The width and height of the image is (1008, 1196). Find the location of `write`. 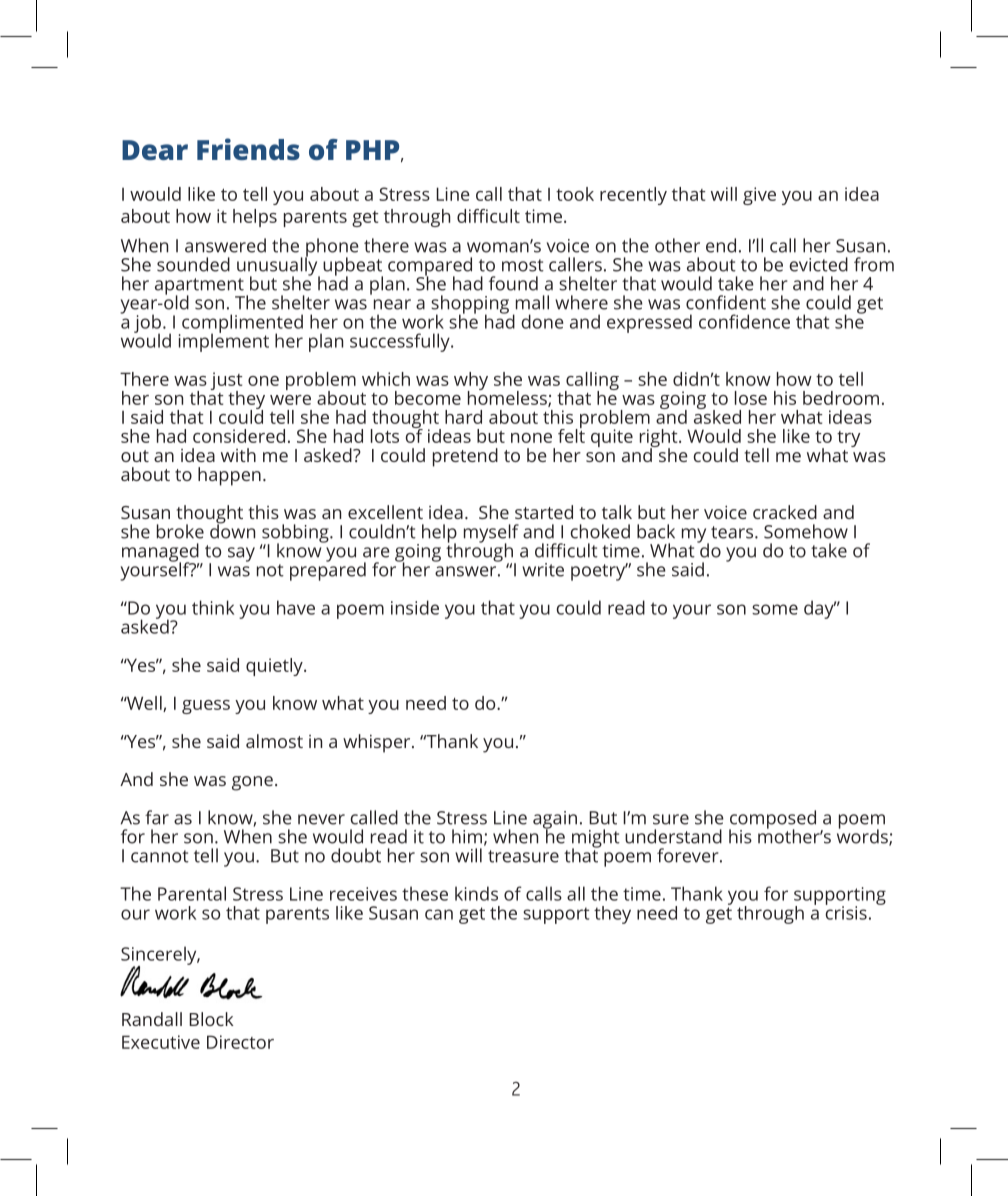

write is located at coordinates (543, 570).
